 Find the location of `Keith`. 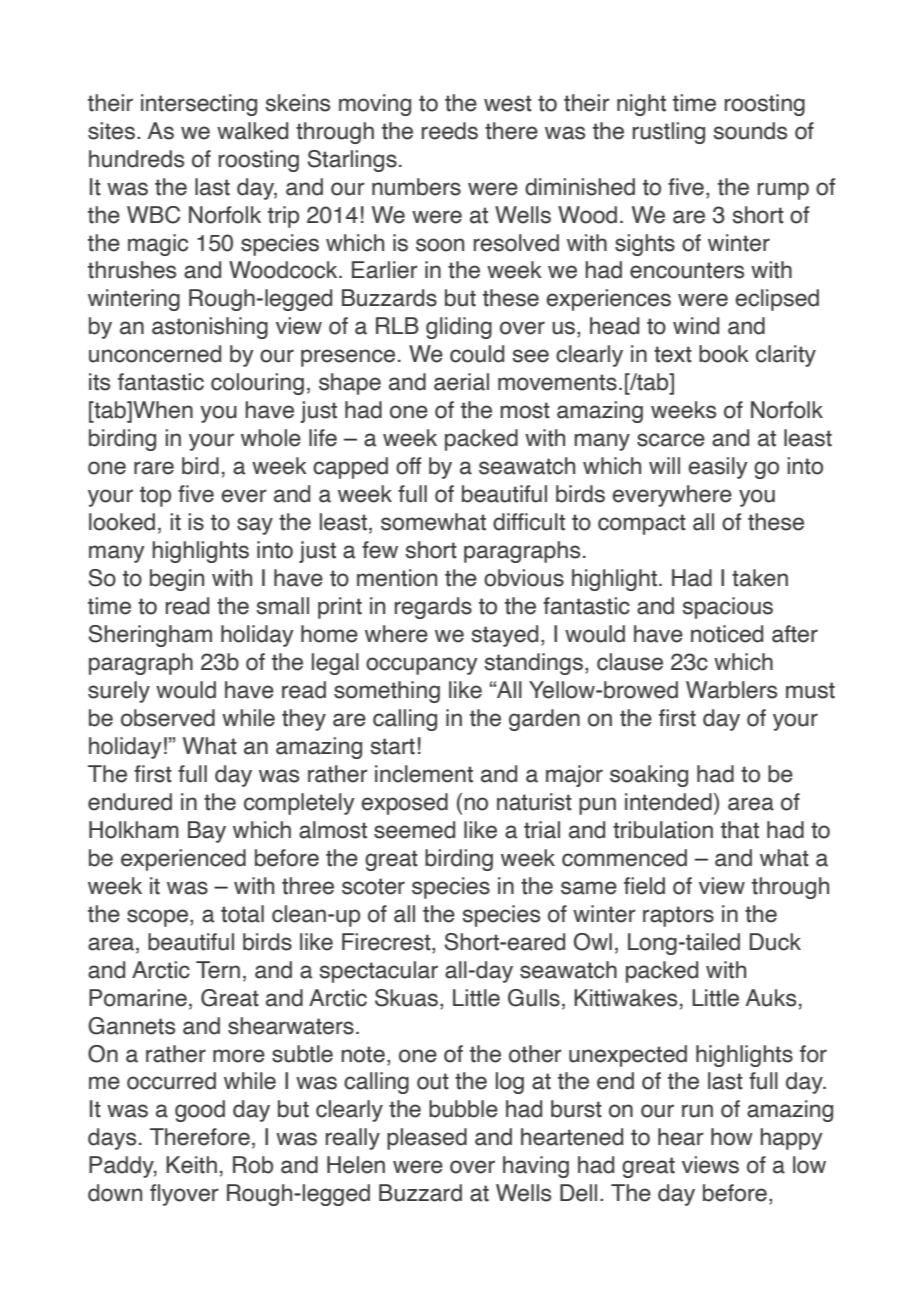

Keith is located at coordinates (191, 1165).
